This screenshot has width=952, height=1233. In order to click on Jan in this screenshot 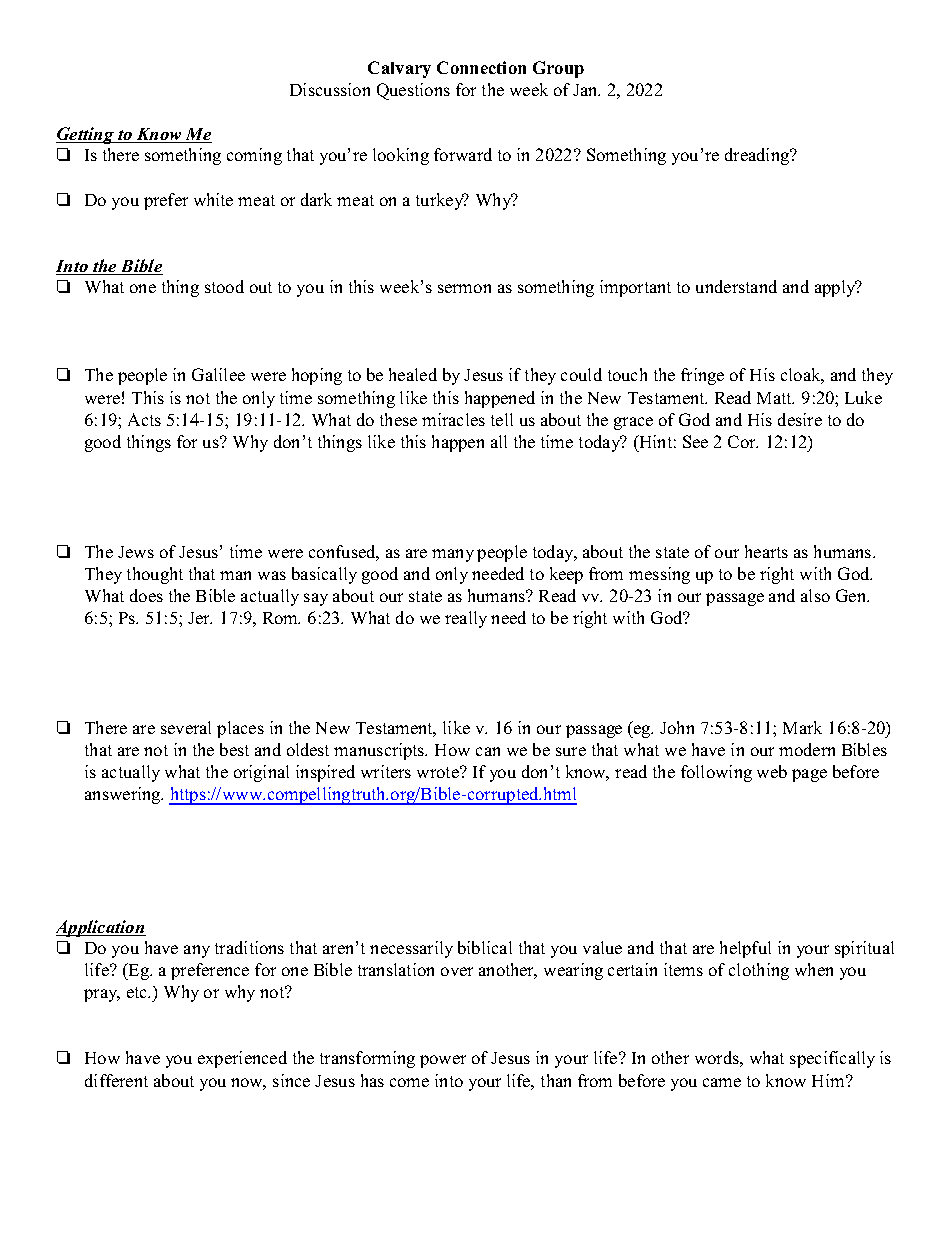, I will do `click(586, 90)`.
